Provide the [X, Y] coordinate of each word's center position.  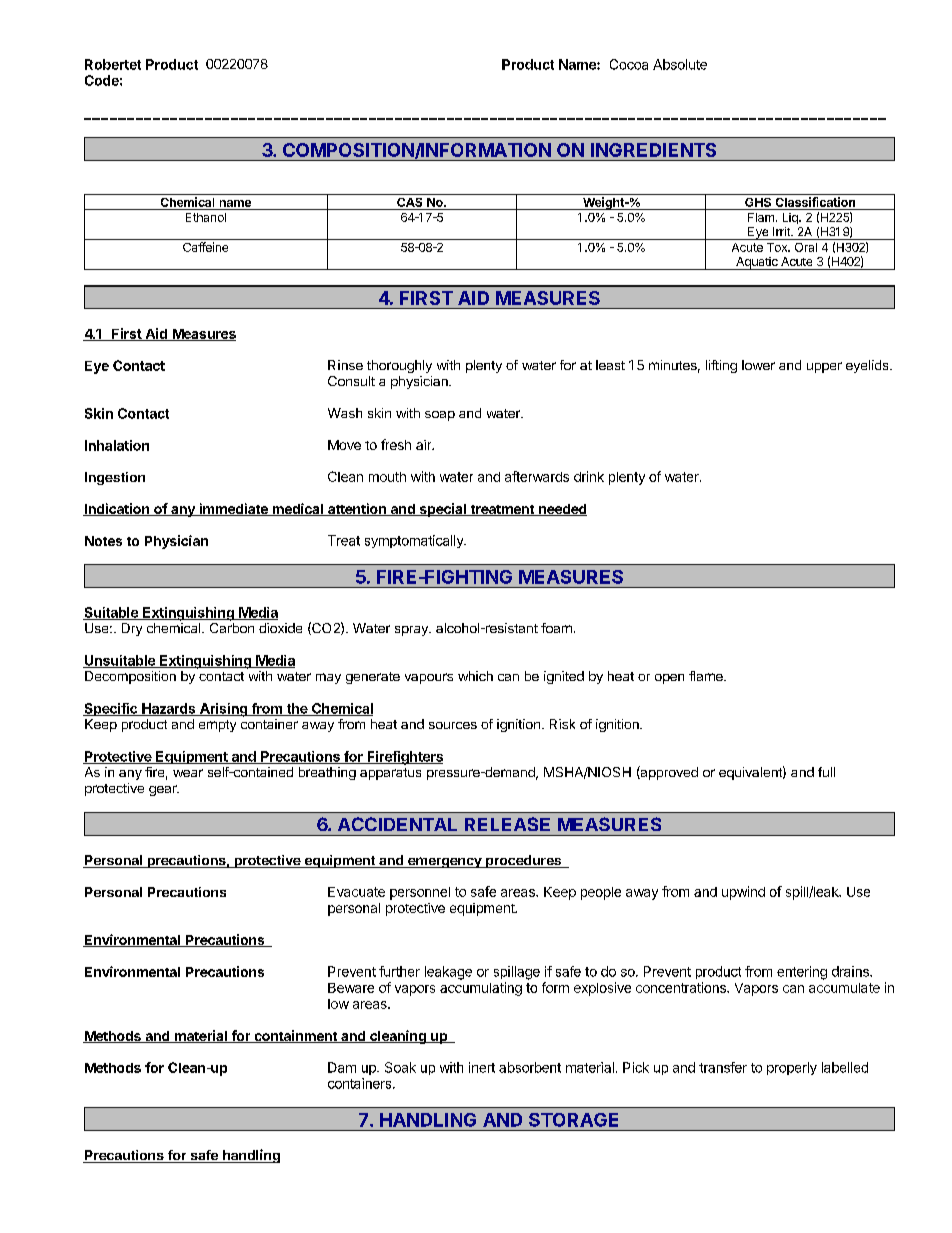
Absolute [680, 64]
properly [792, 1068]
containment [295, 1036]
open [669, 679]
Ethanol [206, 217]
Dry [132, 629]
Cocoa [629, 64]
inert [482, 1067]
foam [556, 628]
